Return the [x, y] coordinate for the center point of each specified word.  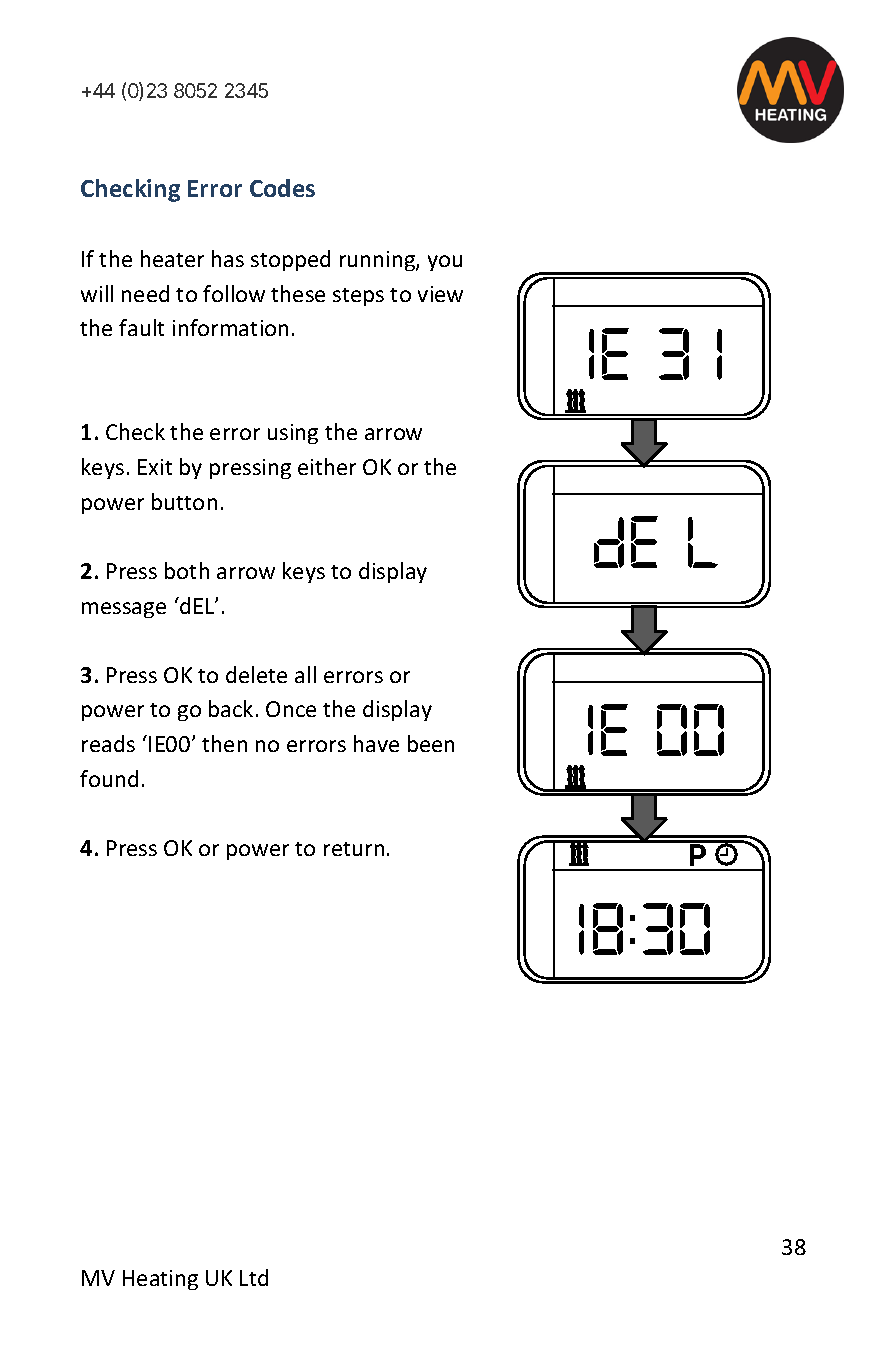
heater [172, 258]
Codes [282, 188]
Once [291, 709]
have [376, 743]
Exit [155, 467]
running [378, 261]
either [327, 466]
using [293, 434]
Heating [160, 1280]
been [431, 743]
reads [108, 743]
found [109, 778]
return [354, 849]
